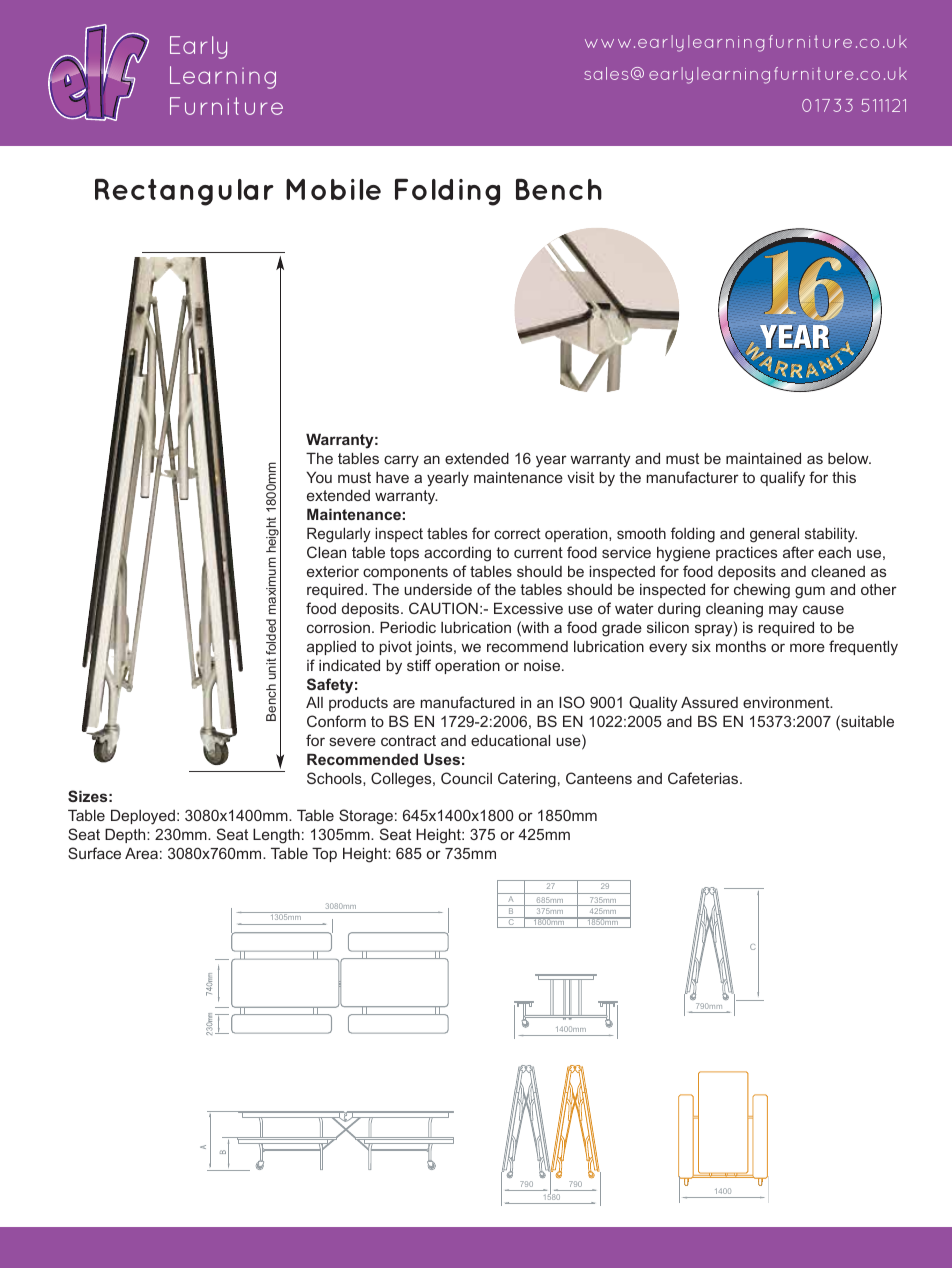  What do you see at coordinates (338, 627) in the screenshot?
I see `corrosion` at bounding box center [338, 627].
